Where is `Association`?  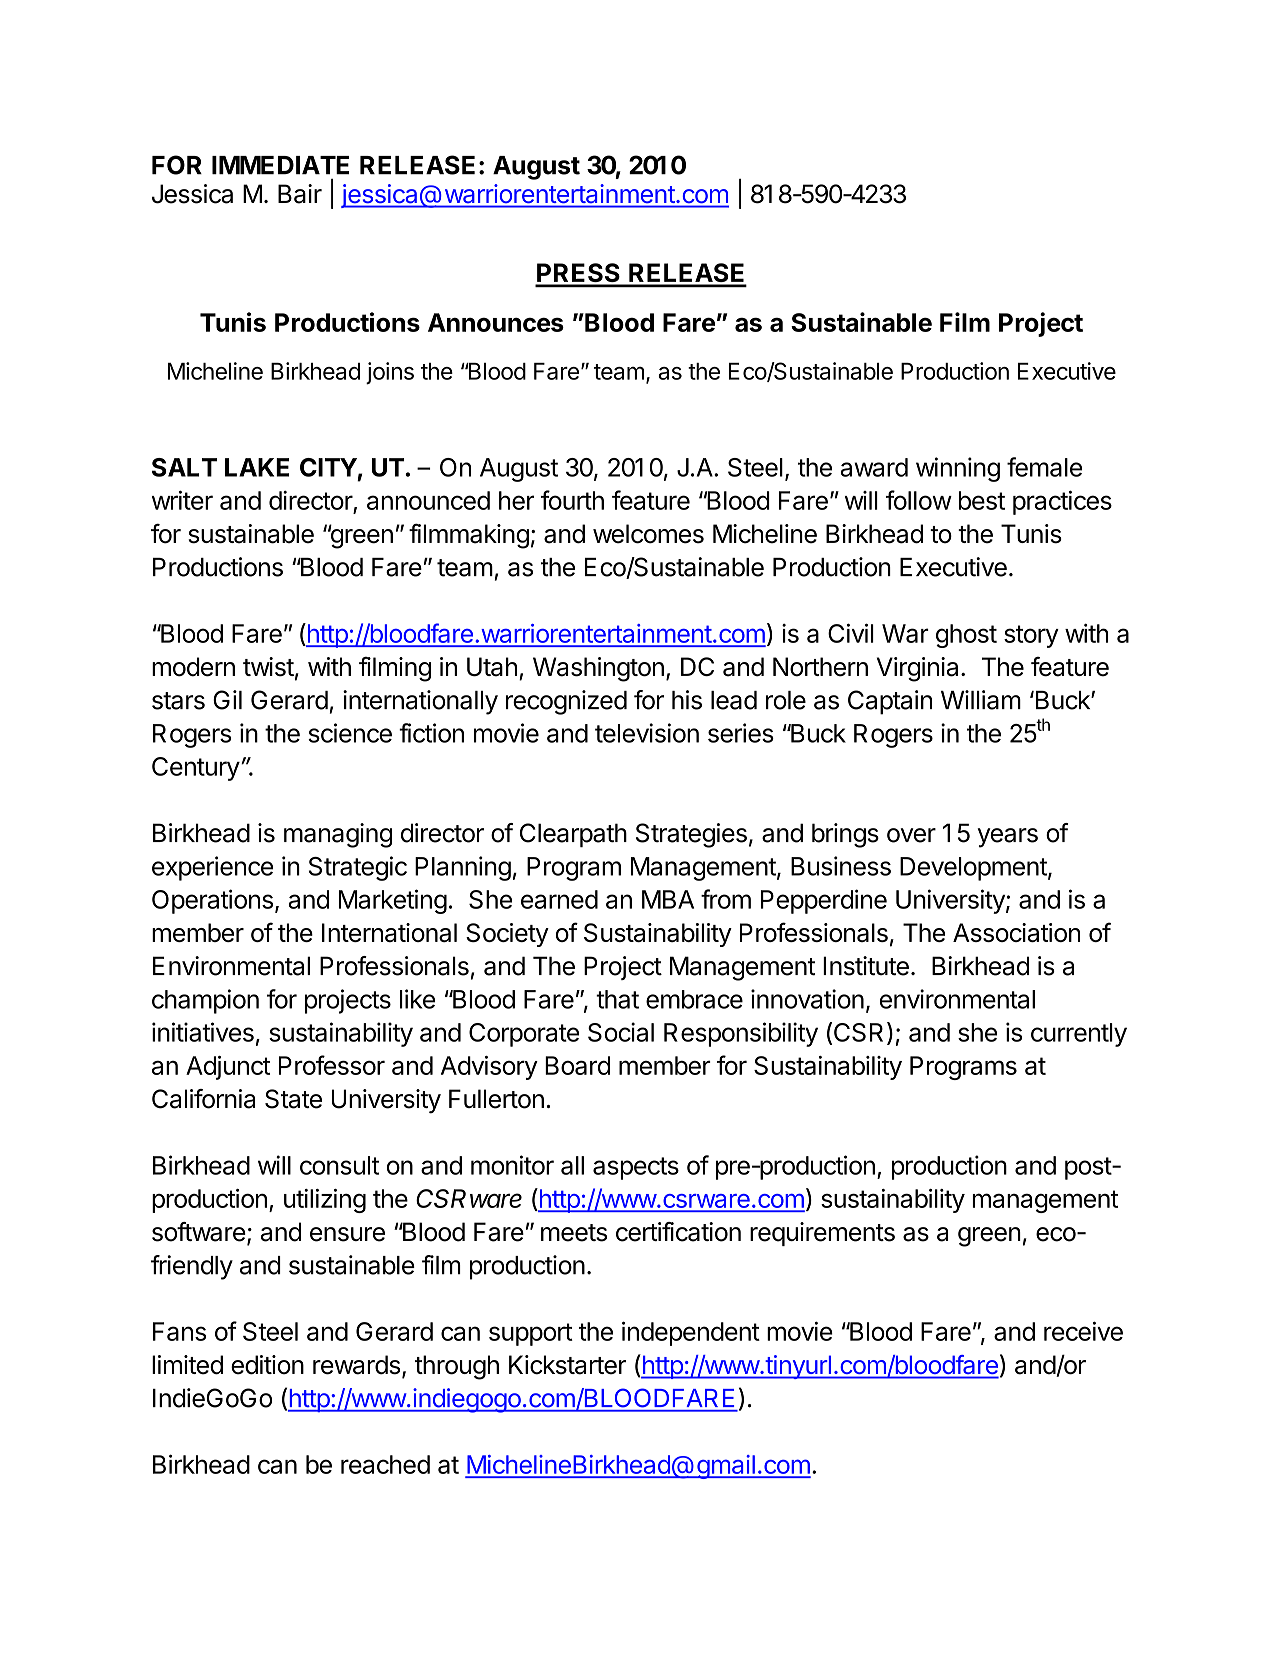 Association is located at coordinates (1016, 932).
